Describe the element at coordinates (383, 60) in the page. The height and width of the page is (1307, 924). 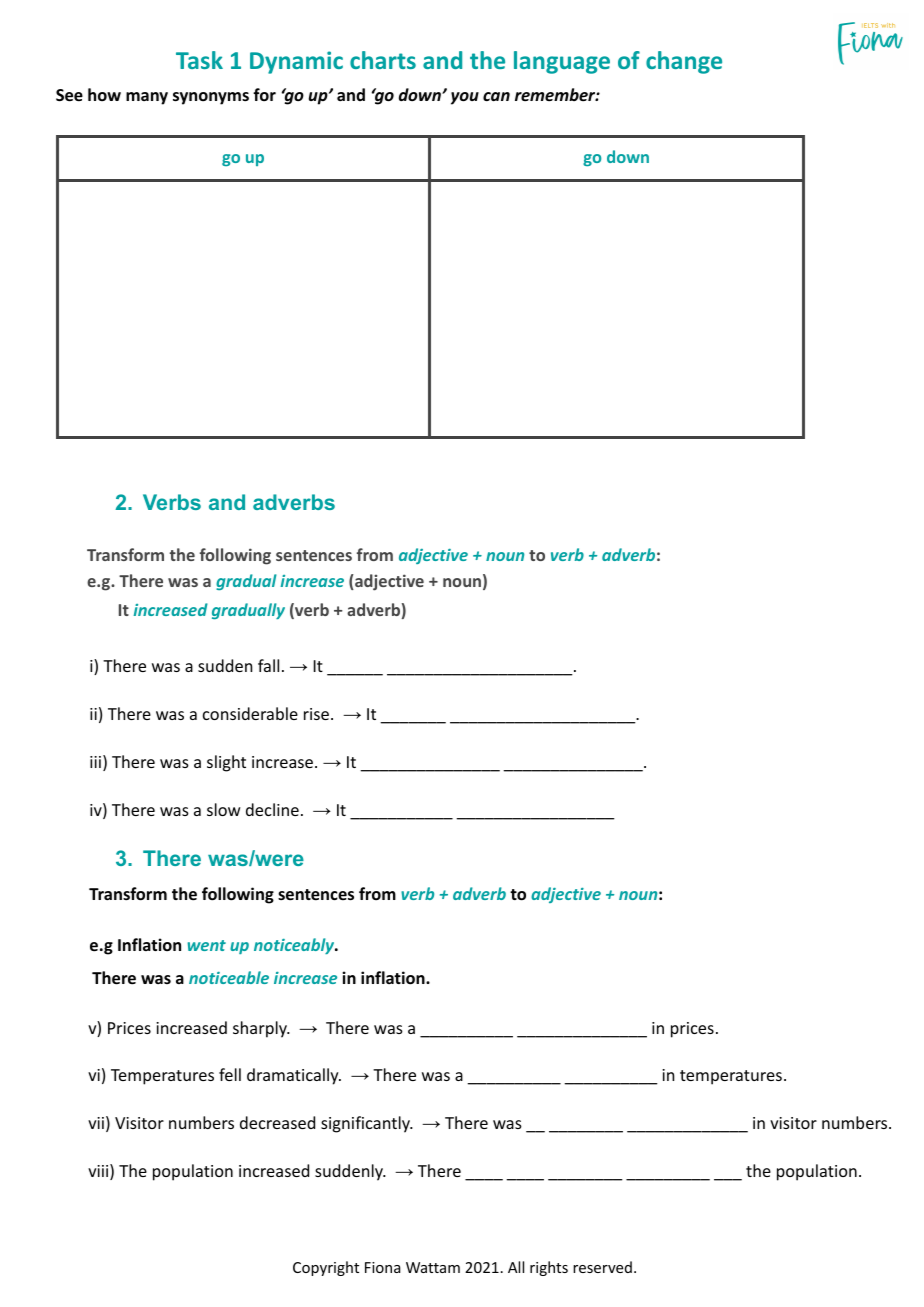
I see `charts` at that location.
